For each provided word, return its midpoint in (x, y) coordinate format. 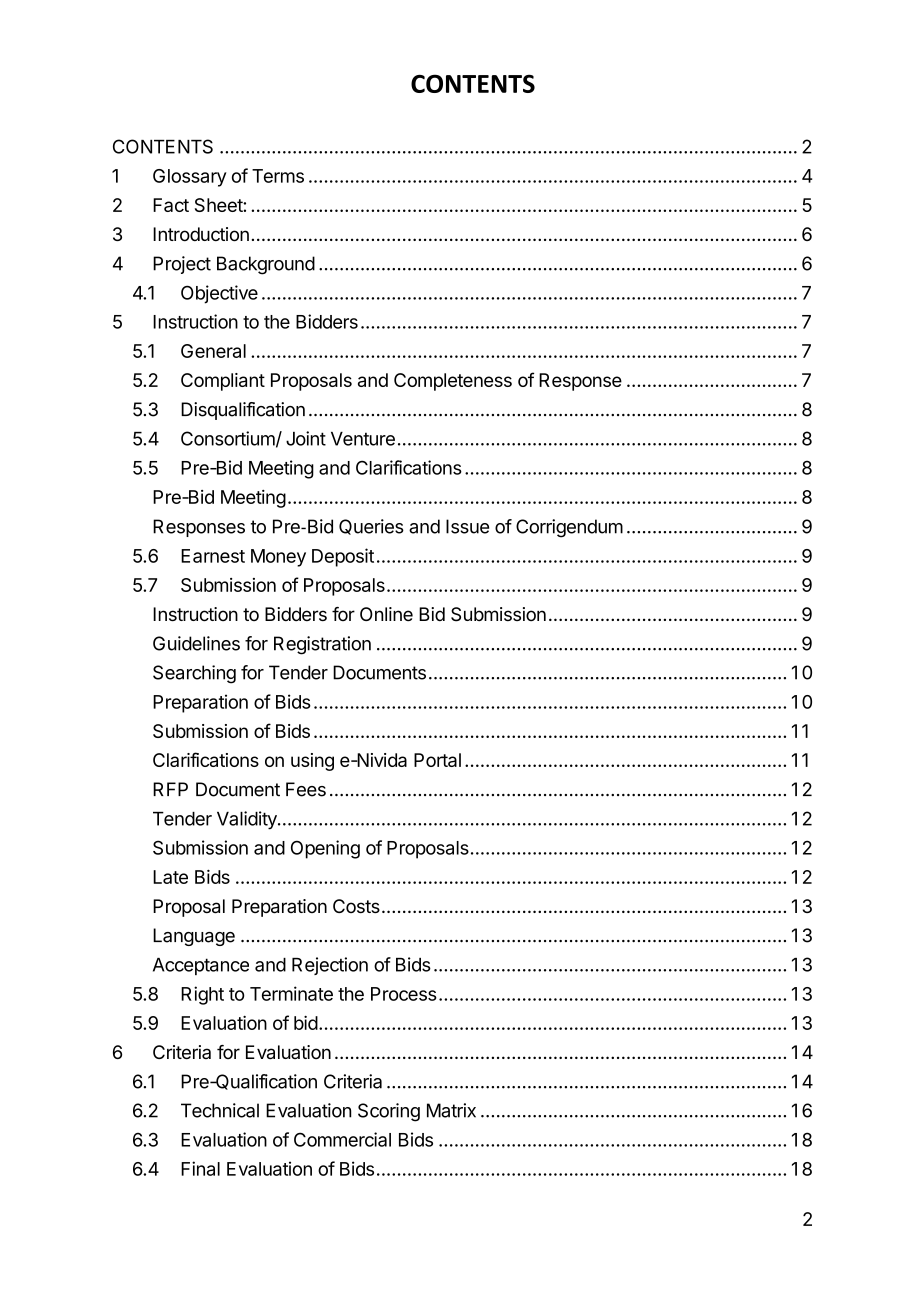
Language (194, 937)
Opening (325, 849)
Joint (306, 438)
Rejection (330, 966)
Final (200, 1168)
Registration (322, 645)
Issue (467, 526)
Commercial (342, 1139)
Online (386, 614)
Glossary (190, 178)
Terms (278, 176)
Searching (194, 674)
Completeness (453, 382)
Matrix (451, 1110)
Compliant (223, 382)
